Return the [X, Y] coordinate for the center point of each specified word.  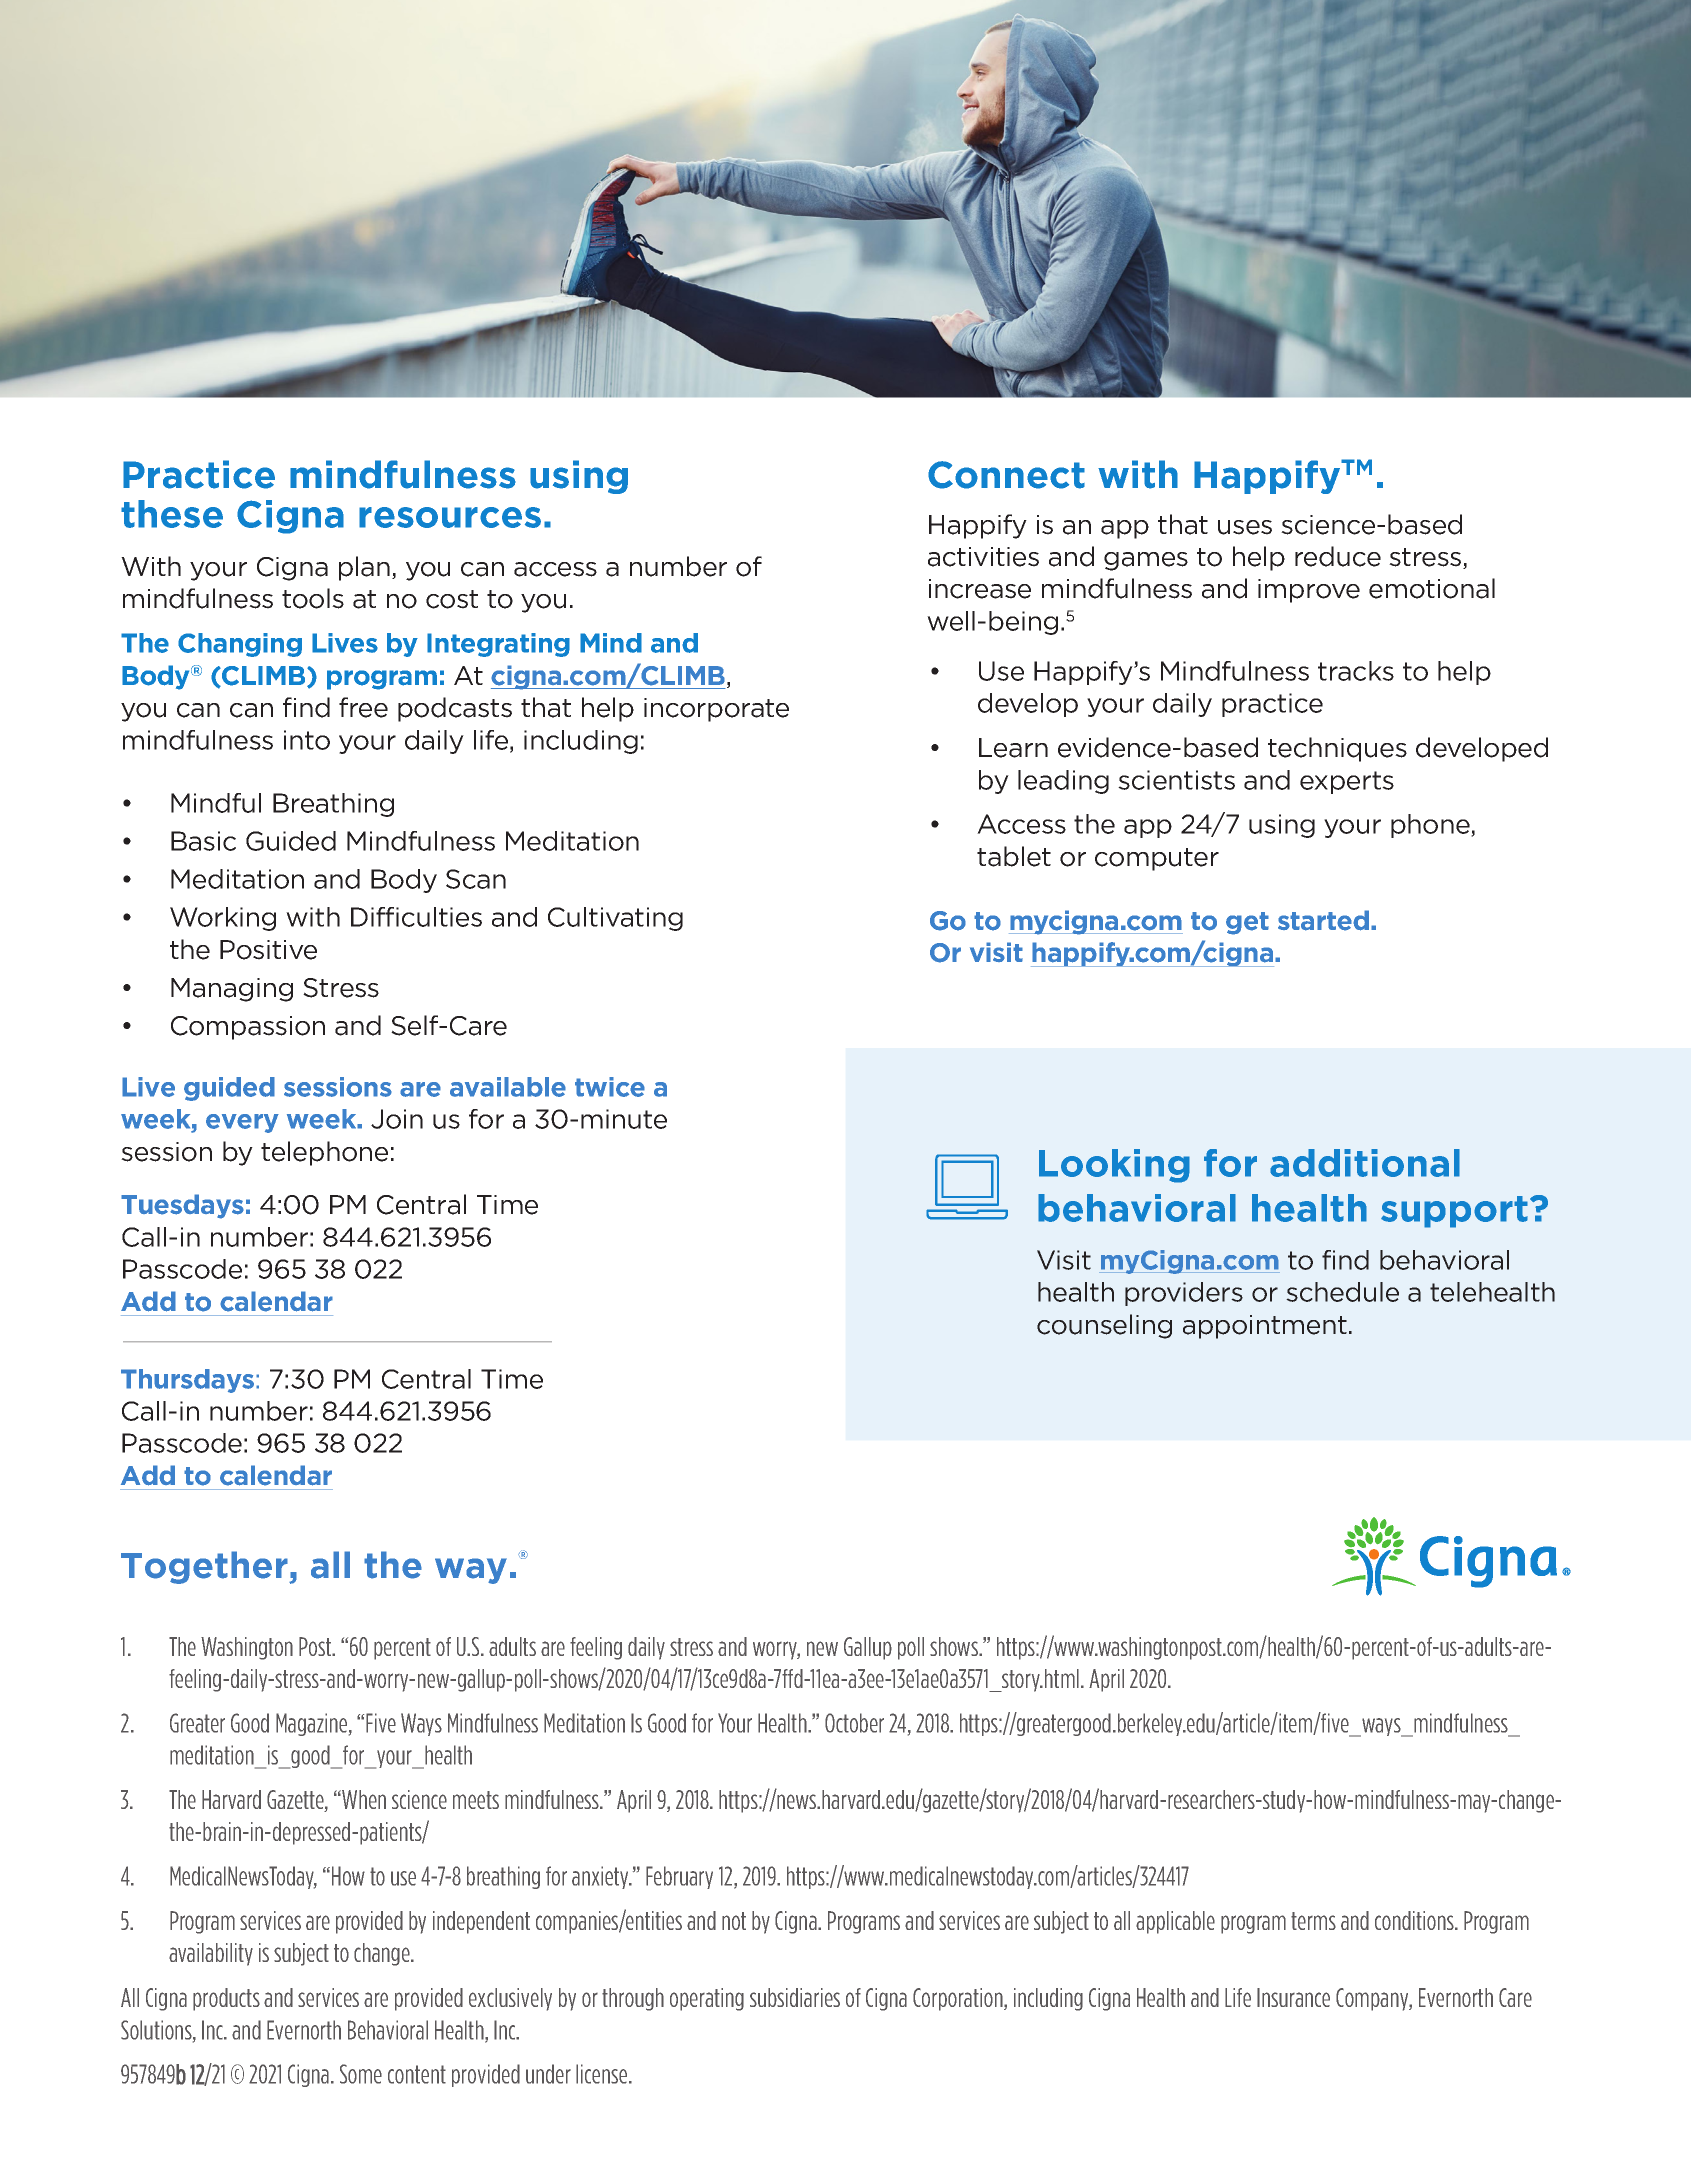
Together [205, 1567]
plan [364, 568]
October [854, 1723]
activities [983, 557]
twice [610, 1087]
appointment [1265, 1327]
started [1323, 920]
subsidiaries [795, 1997]
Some [361, 2074]
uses [1245, 527]
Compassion [248, 1028]
